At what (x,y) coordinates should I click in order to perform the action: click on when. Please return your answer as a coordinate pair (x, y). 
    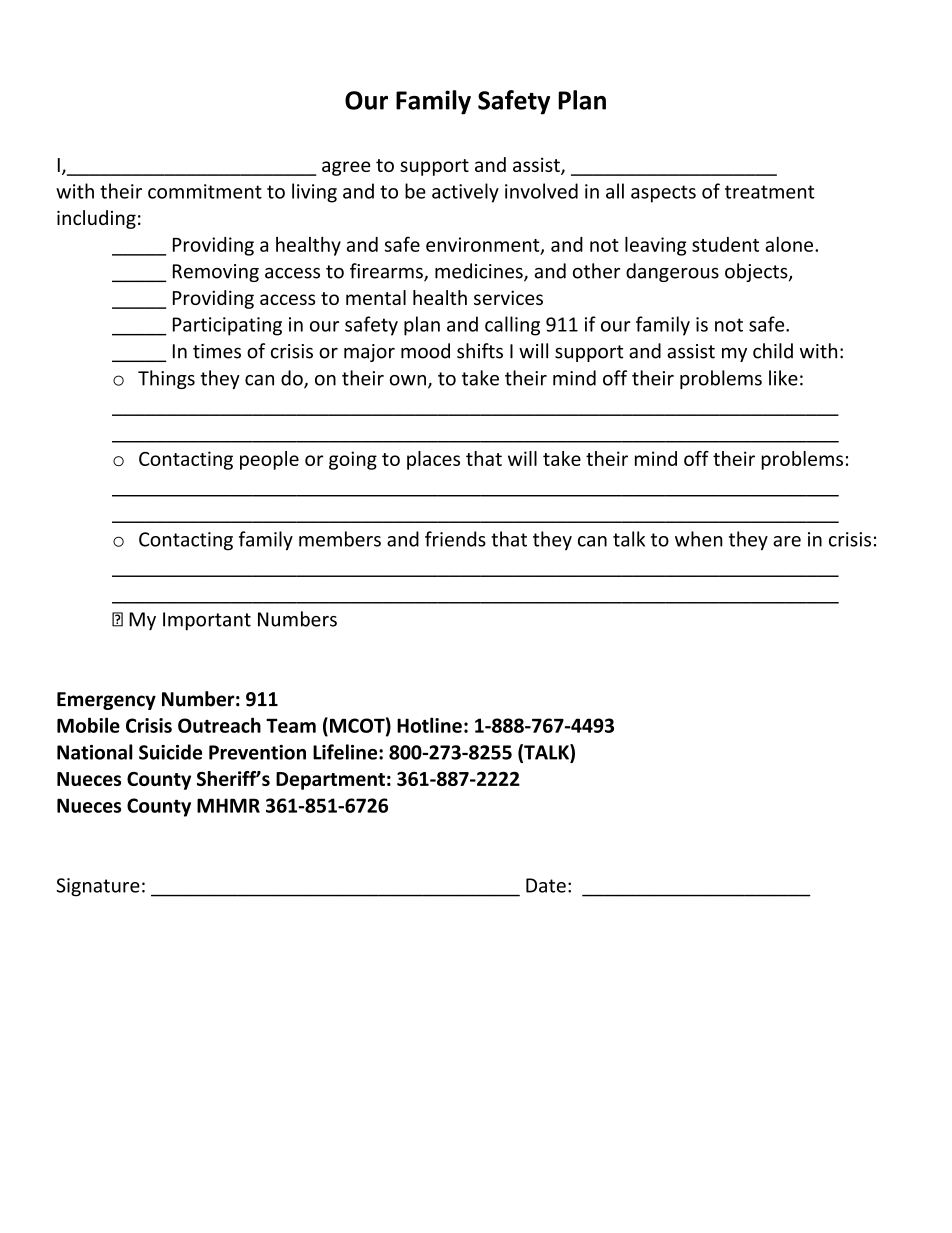
    Looking at the image, I should click on (699, 539).
